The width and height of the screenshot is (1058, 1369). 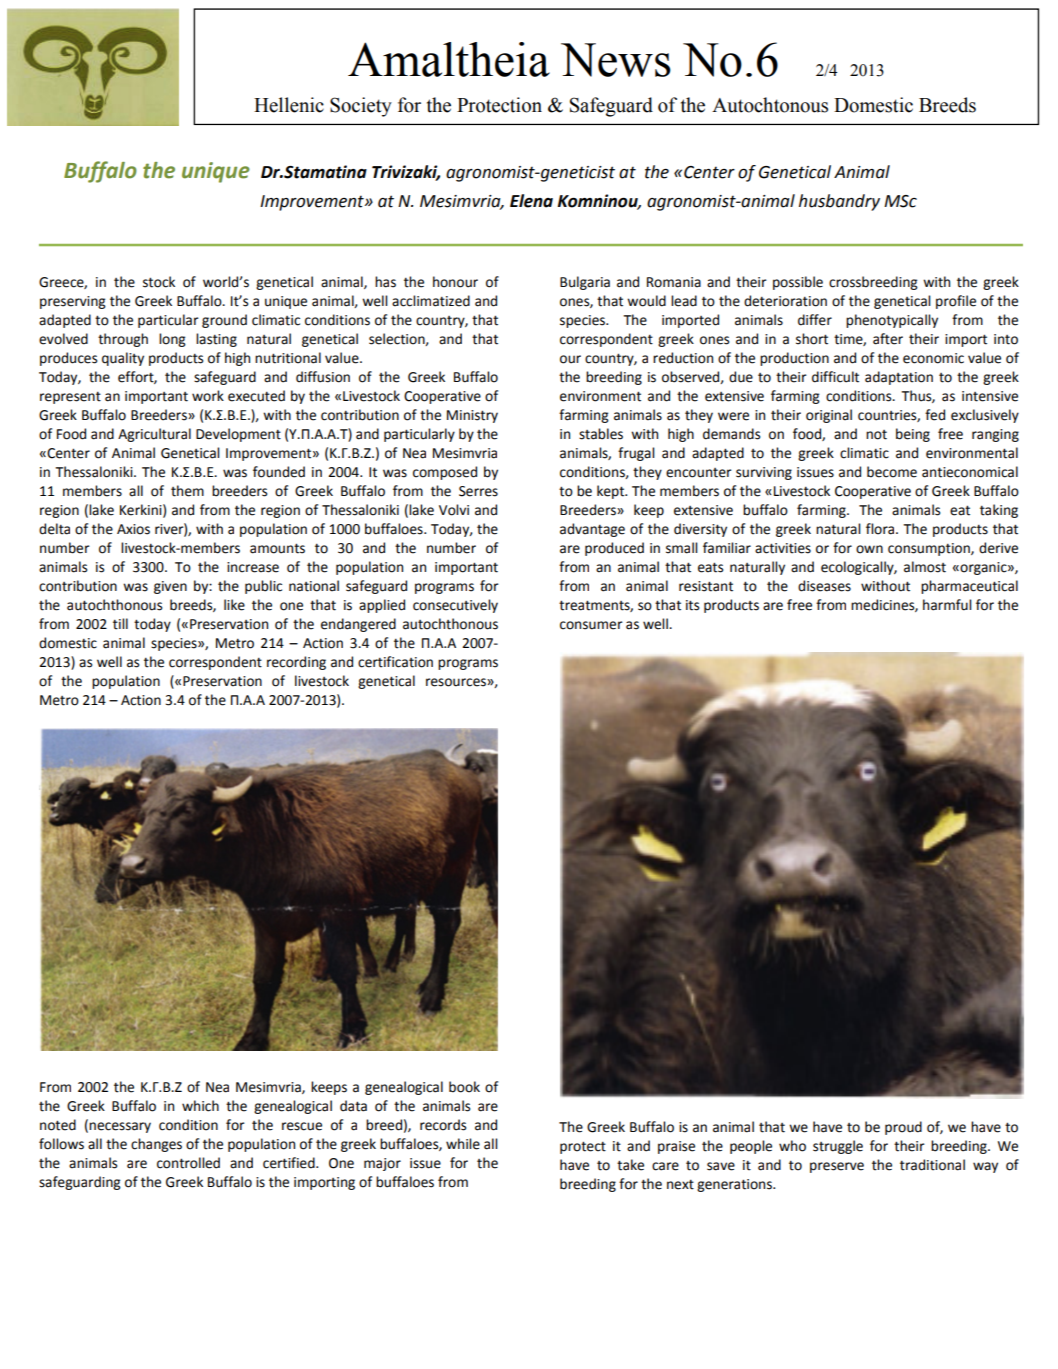 What do you see at coordinates (395, 662) in the screenshot?
I see `certification` at bounding box center [395, 662].
